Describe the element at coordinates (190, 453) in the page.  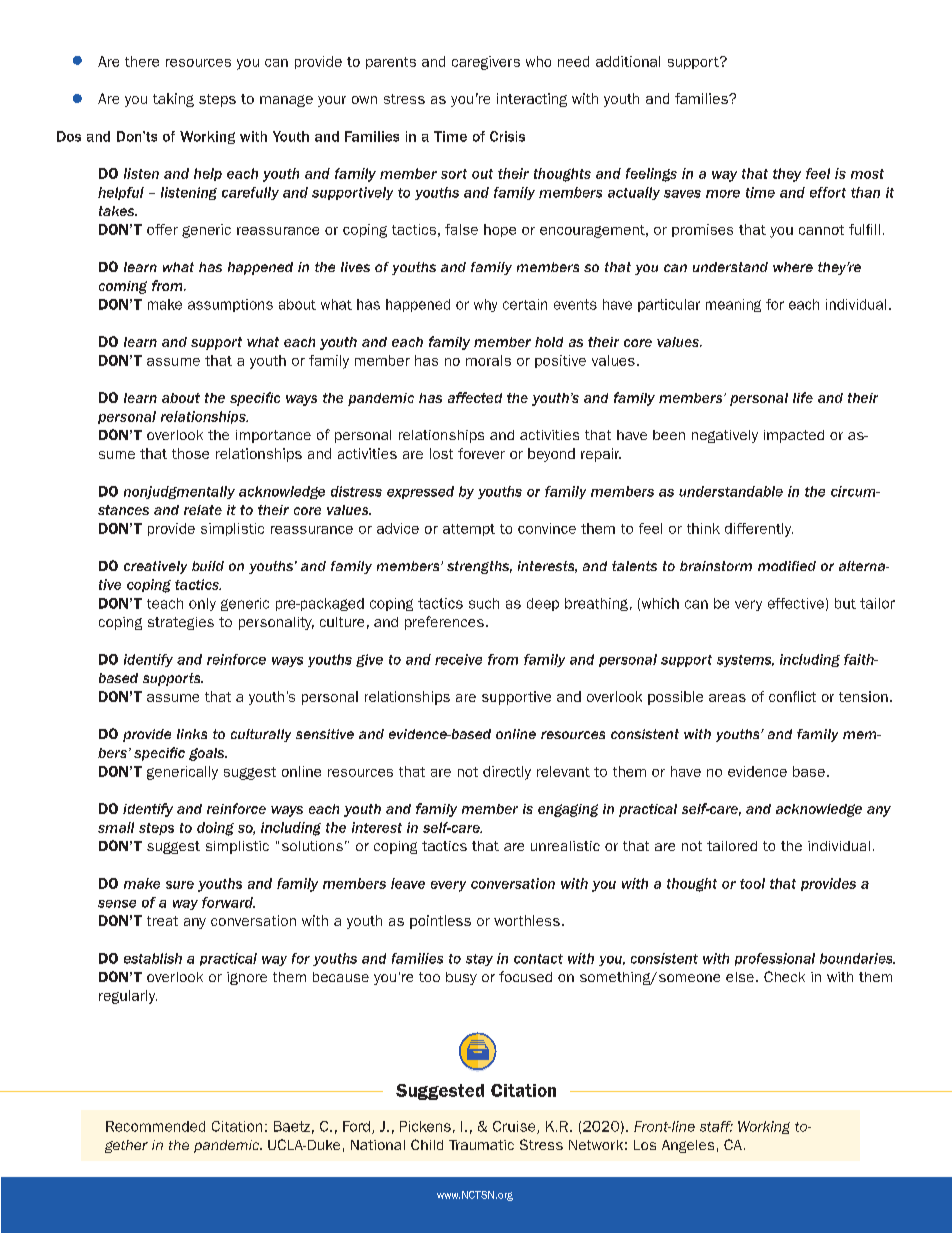
I see `those` at that location.
